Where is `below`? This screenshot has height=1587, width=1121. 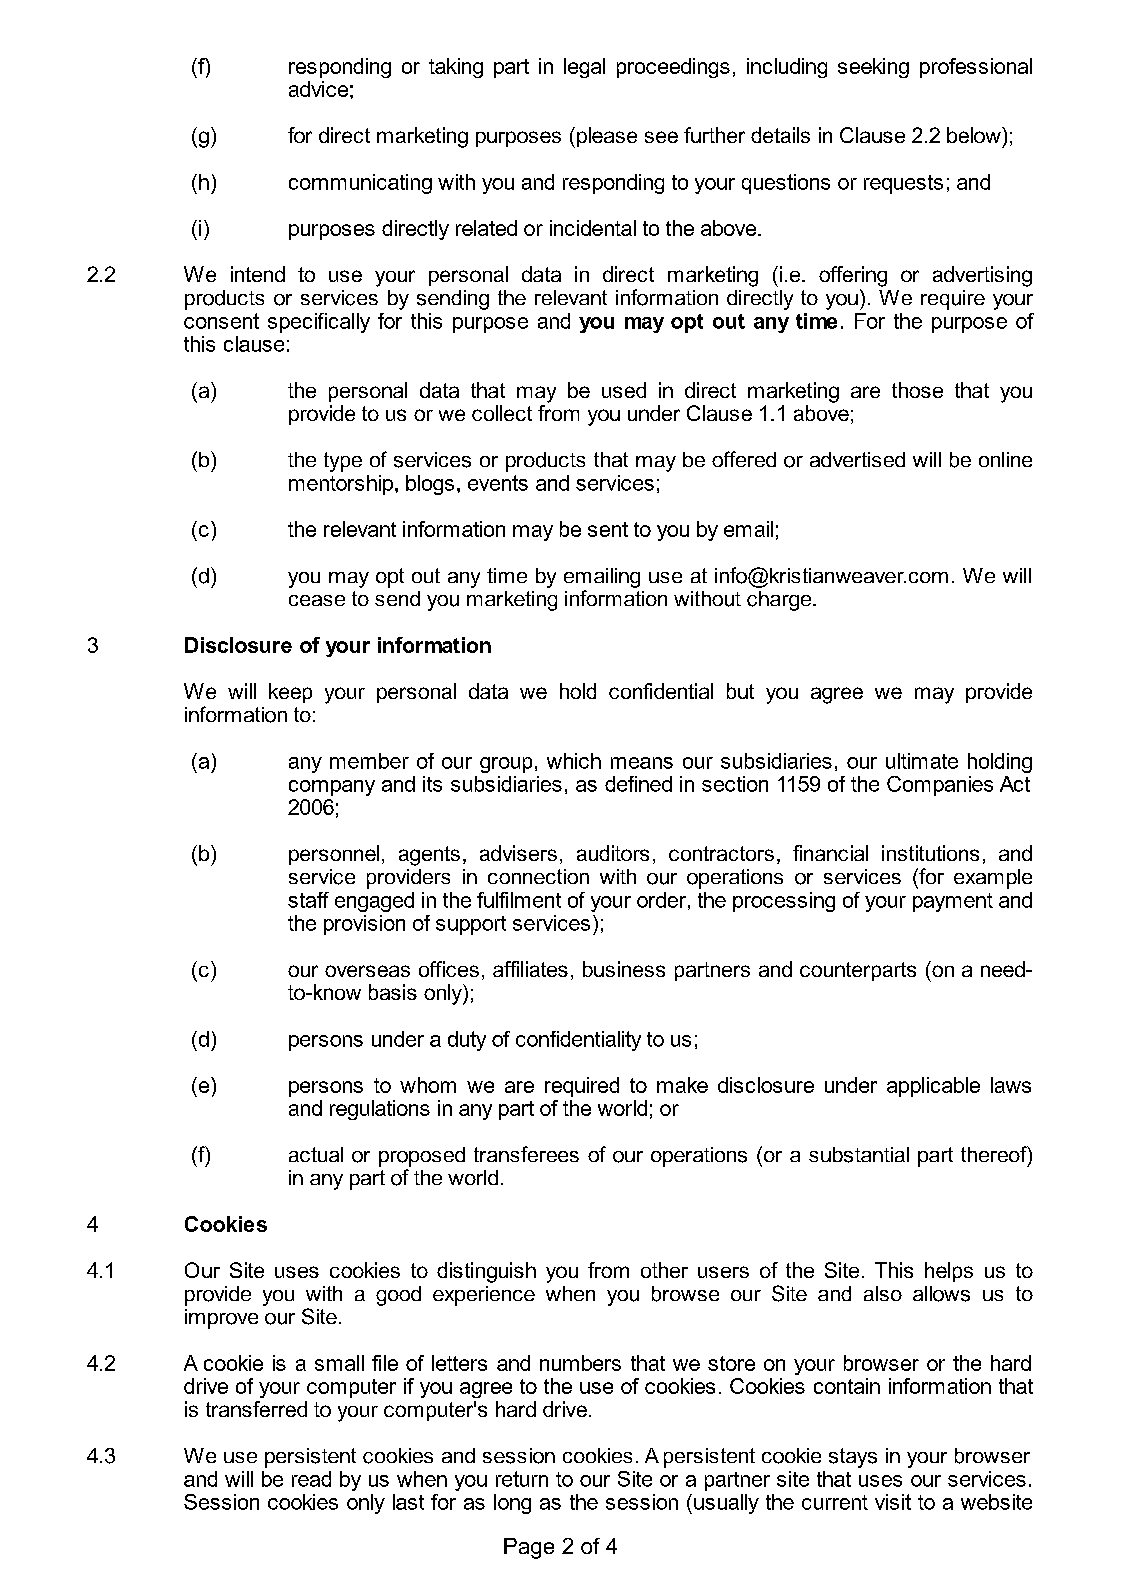 below is located at coordinates (975, 135).
